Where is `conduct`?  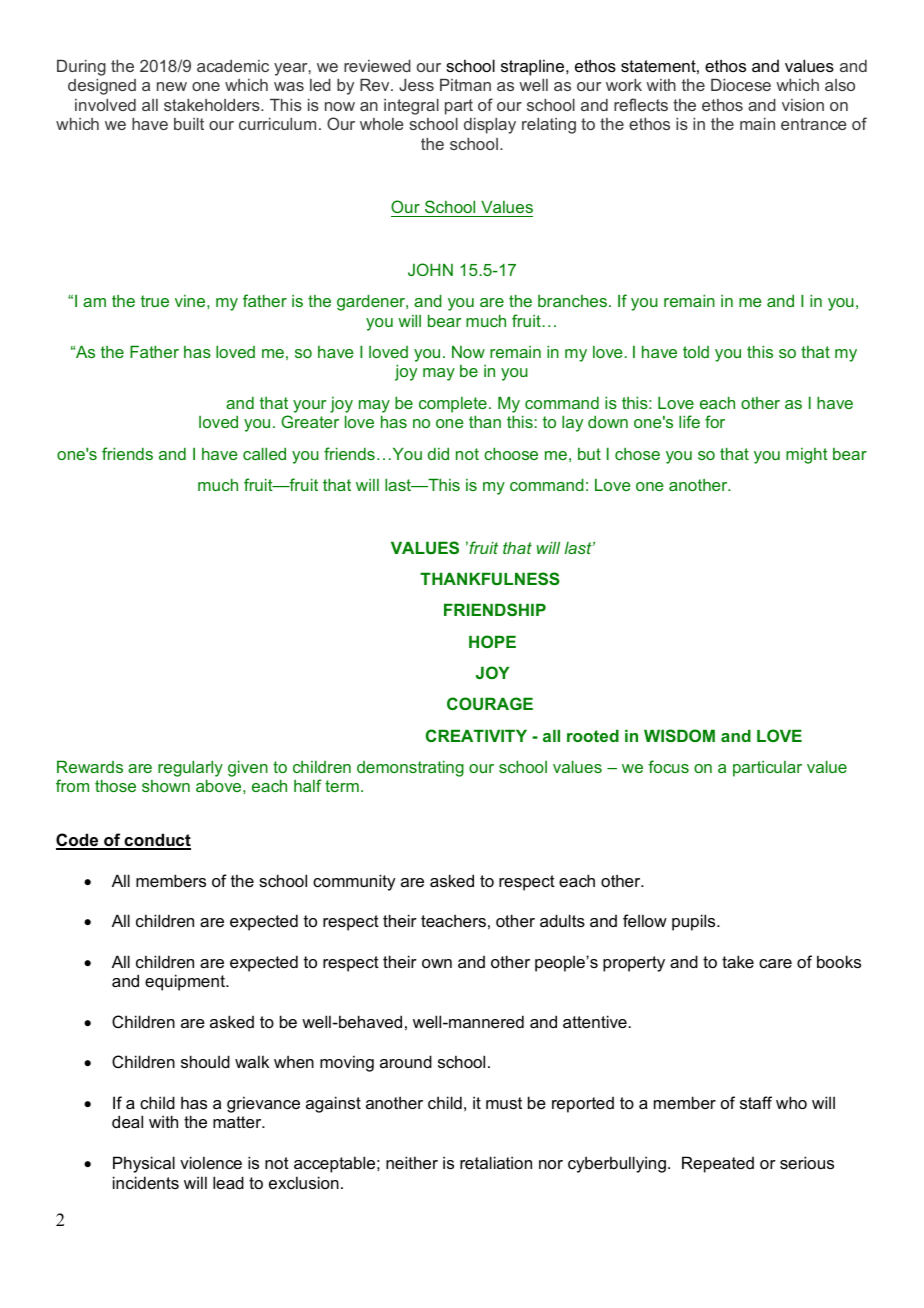 conduct is located at coordinates (156, 841).
